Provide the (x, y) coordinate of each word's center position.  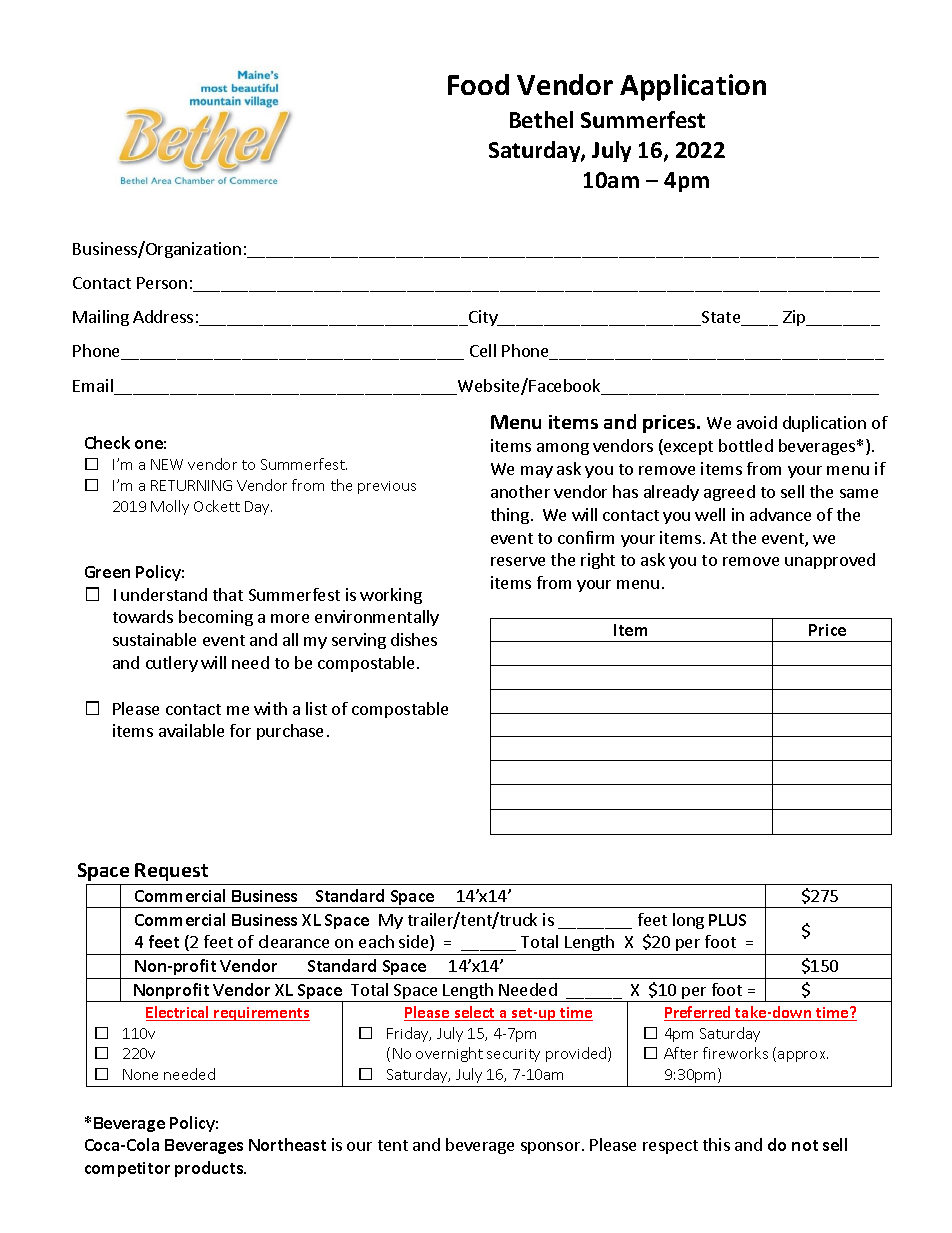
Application (693, 87)
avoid (757, 422)
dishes (414, 639)
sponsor (552, 1148)
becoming (216, 618)
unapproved (830, 561)
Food (478, 84)
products (210, 1169)
